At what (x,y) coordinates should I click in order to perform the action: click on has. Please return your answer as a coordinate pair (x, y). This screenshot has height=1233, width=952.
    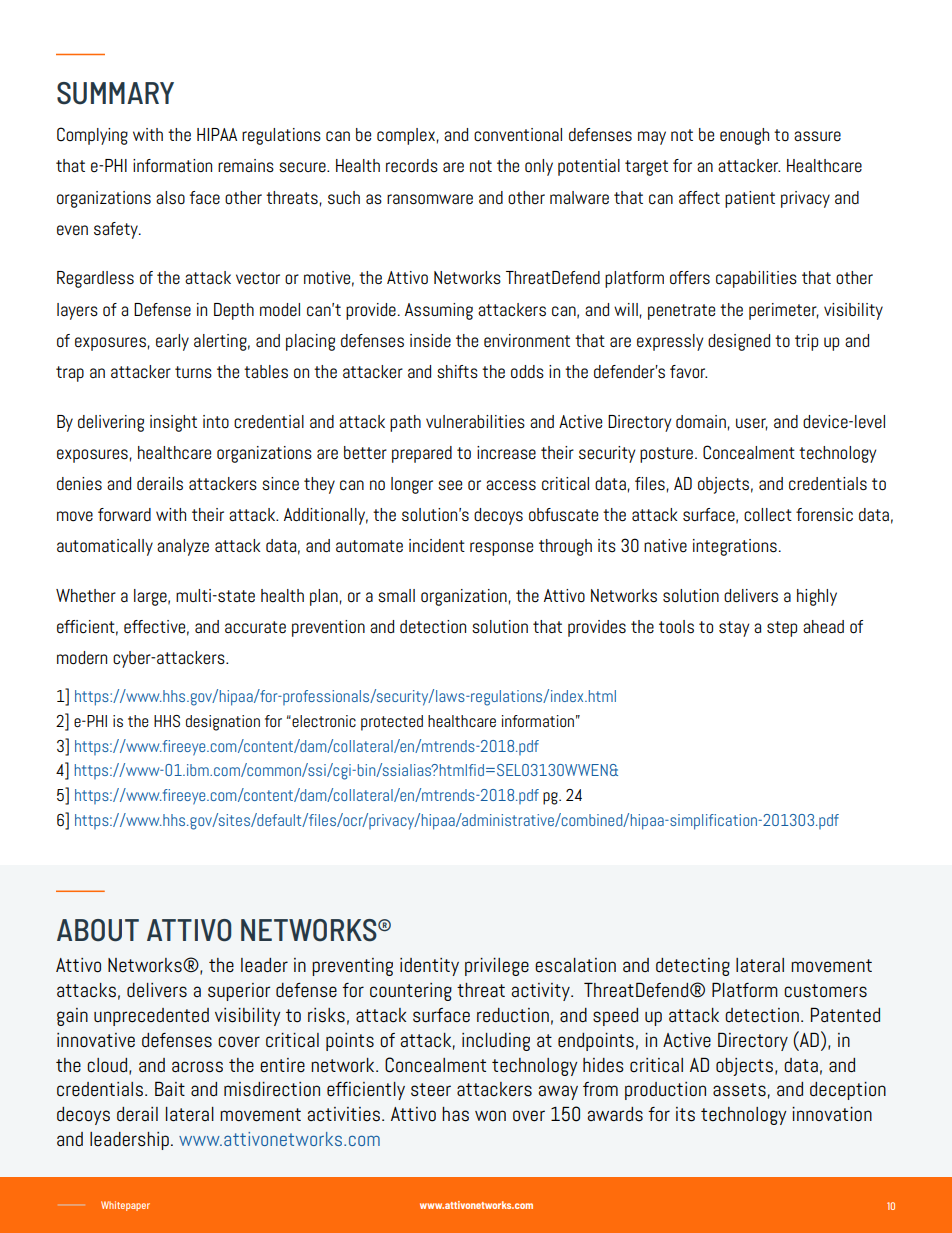
    Looking at the image, I should click on (455, 1114).
